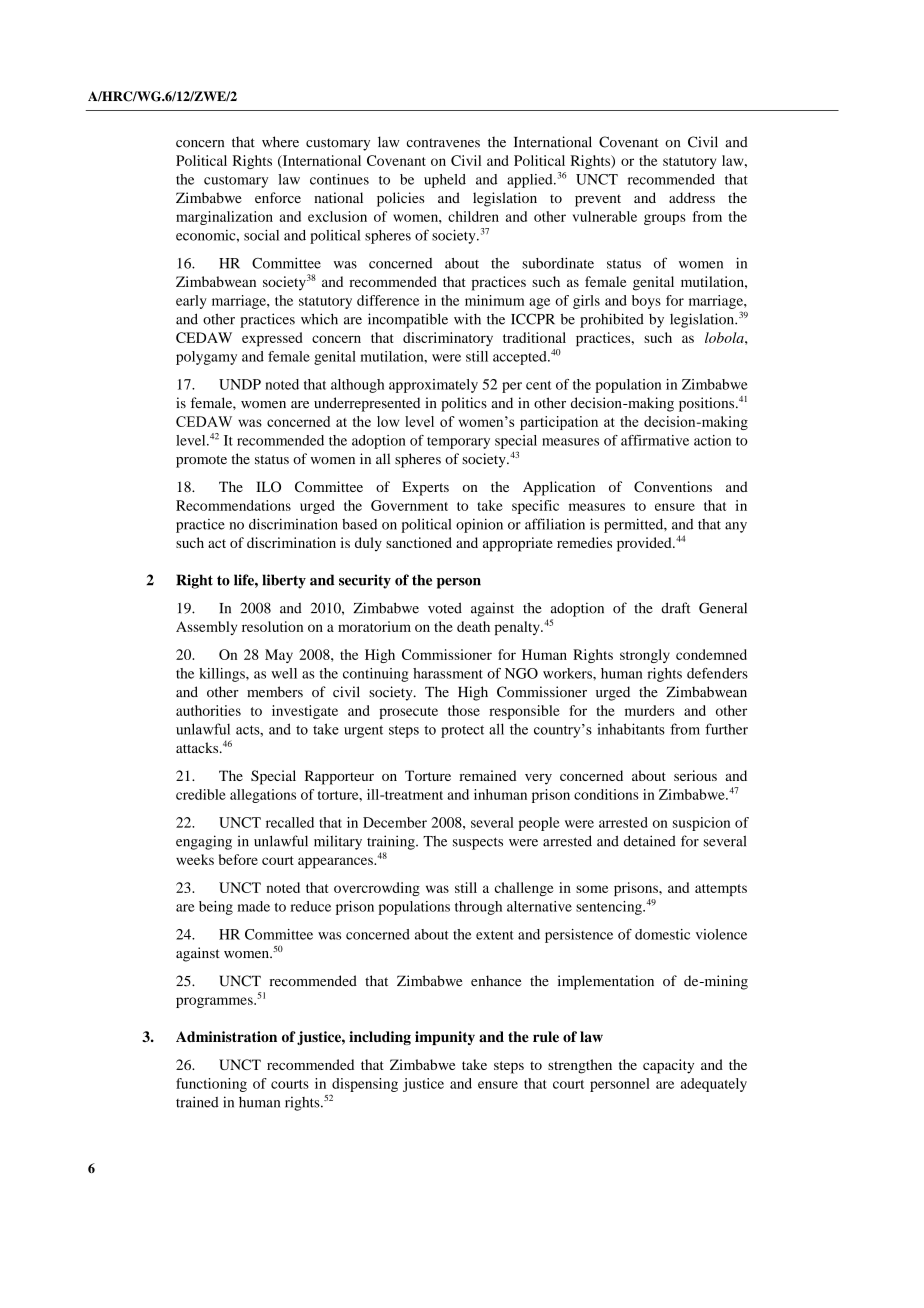 This document has height=1308, width=924. I want to click on upheld, so click(445, 181).
